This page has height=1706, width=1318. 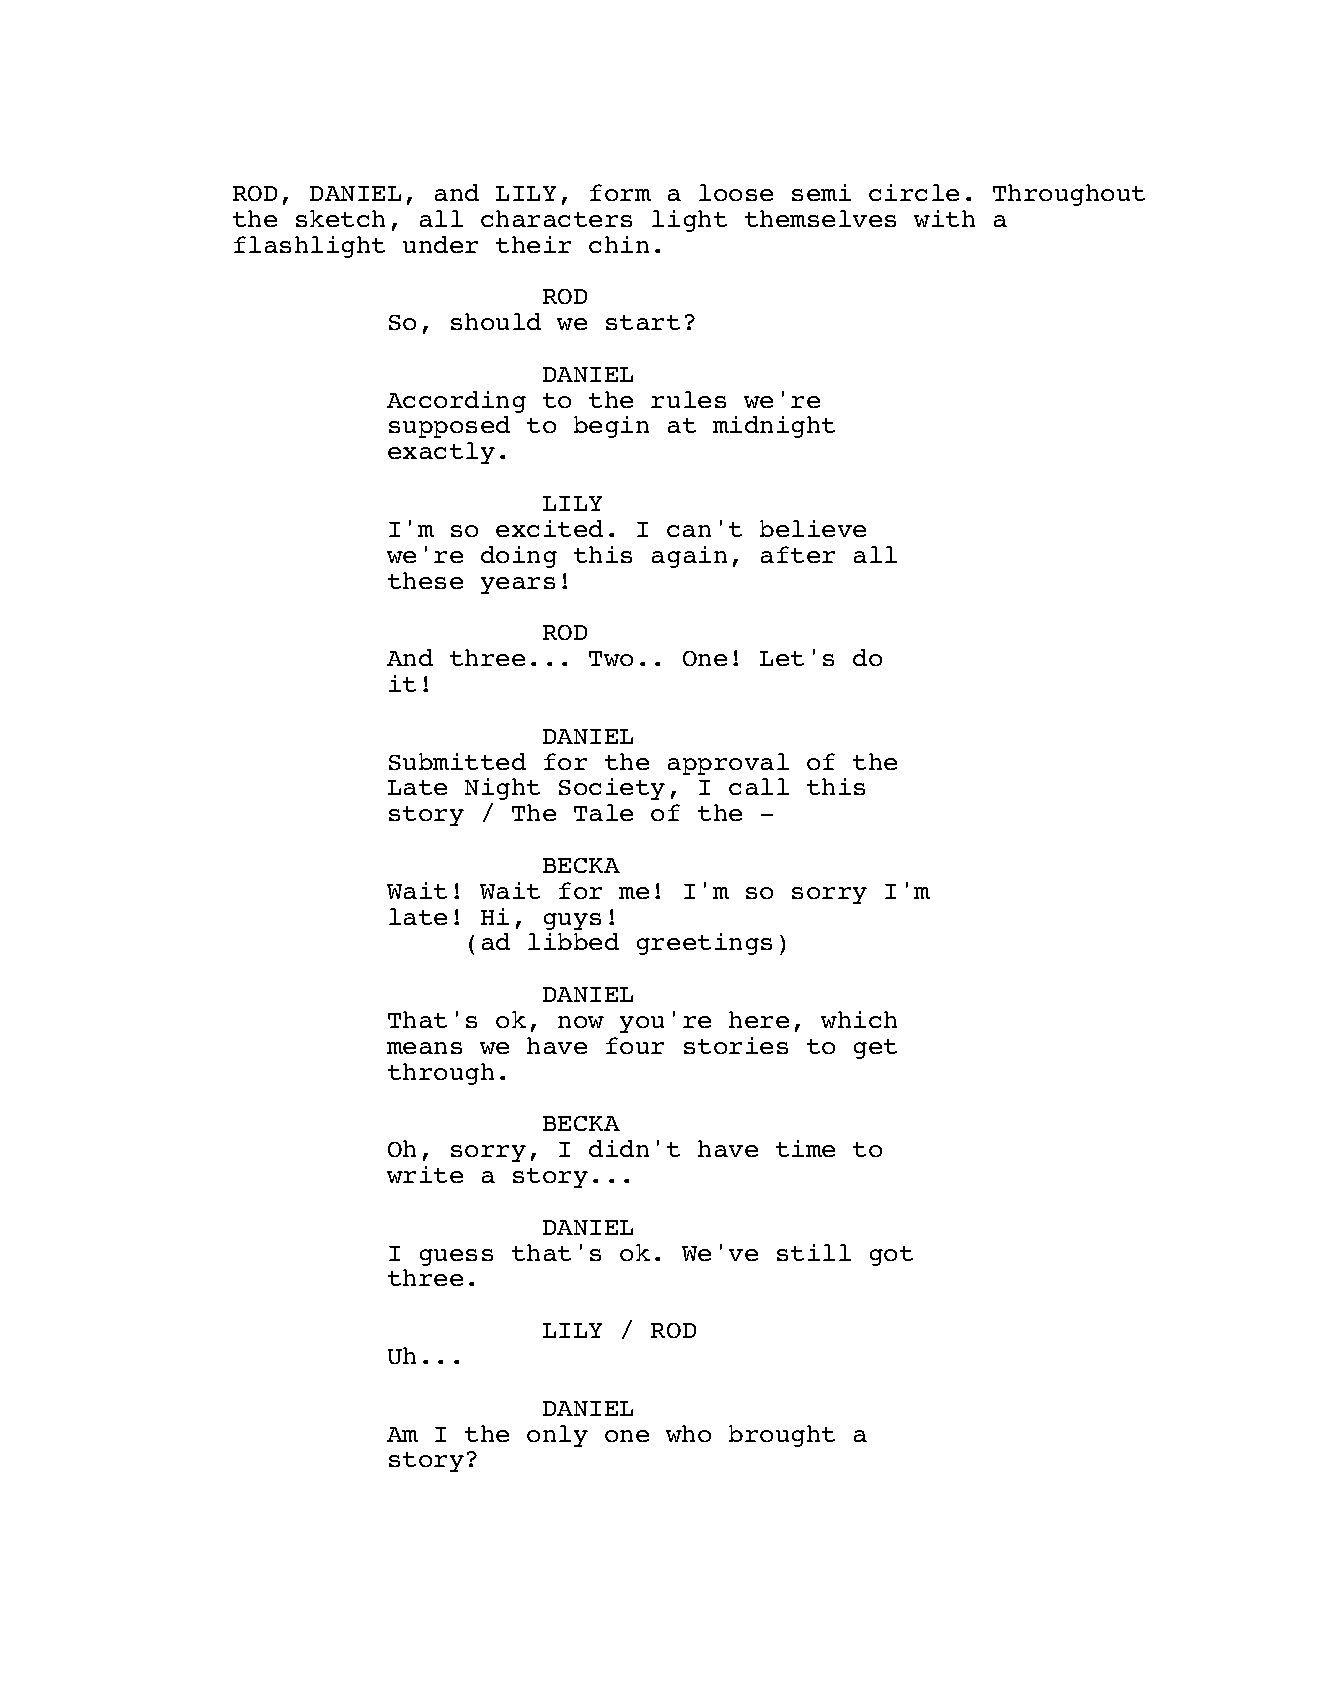 I want to click on means, so click(x=424, y=1048).
